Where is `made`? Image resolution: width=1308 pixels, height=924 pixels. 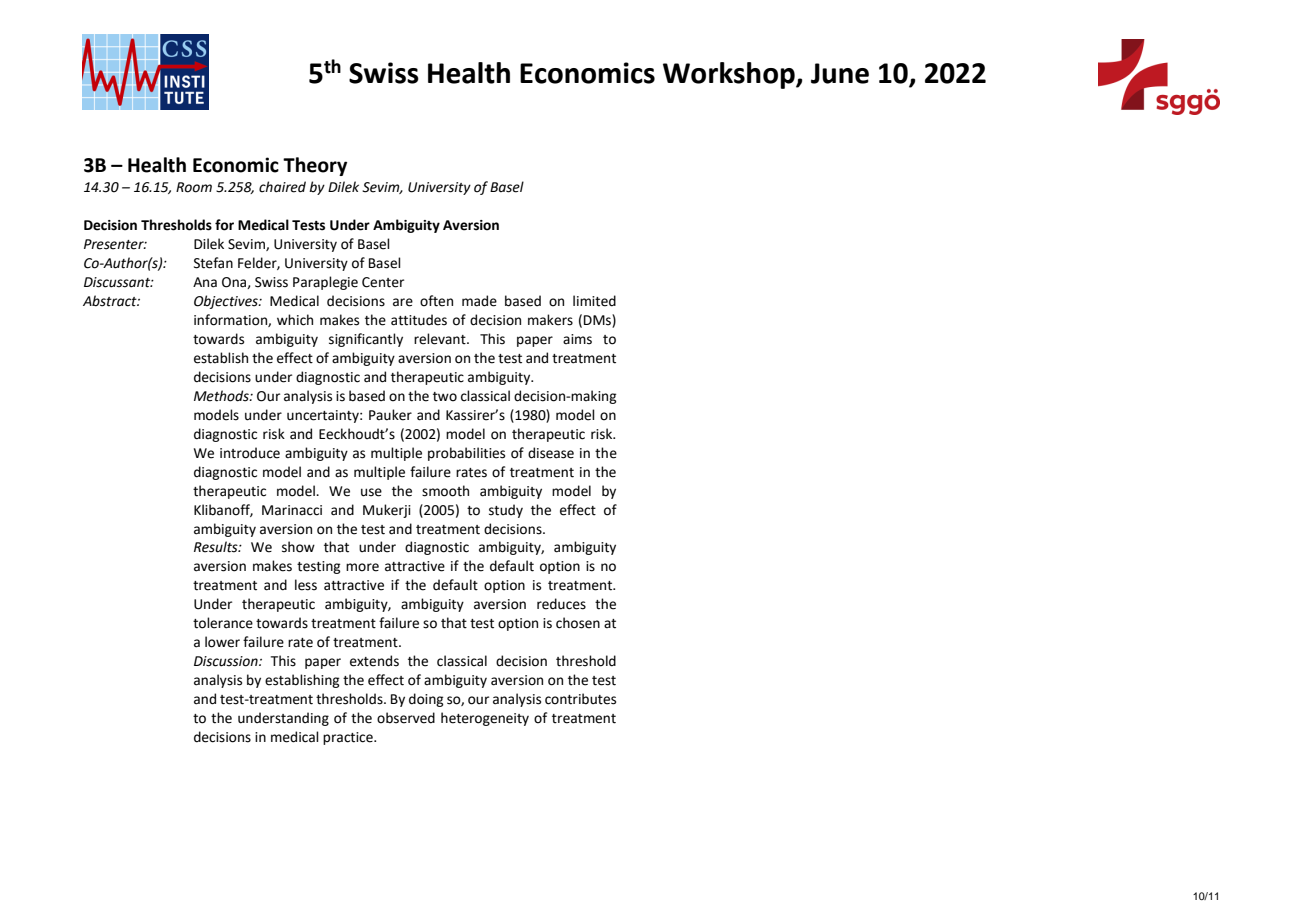
made is located at coordinates (479, 301).
